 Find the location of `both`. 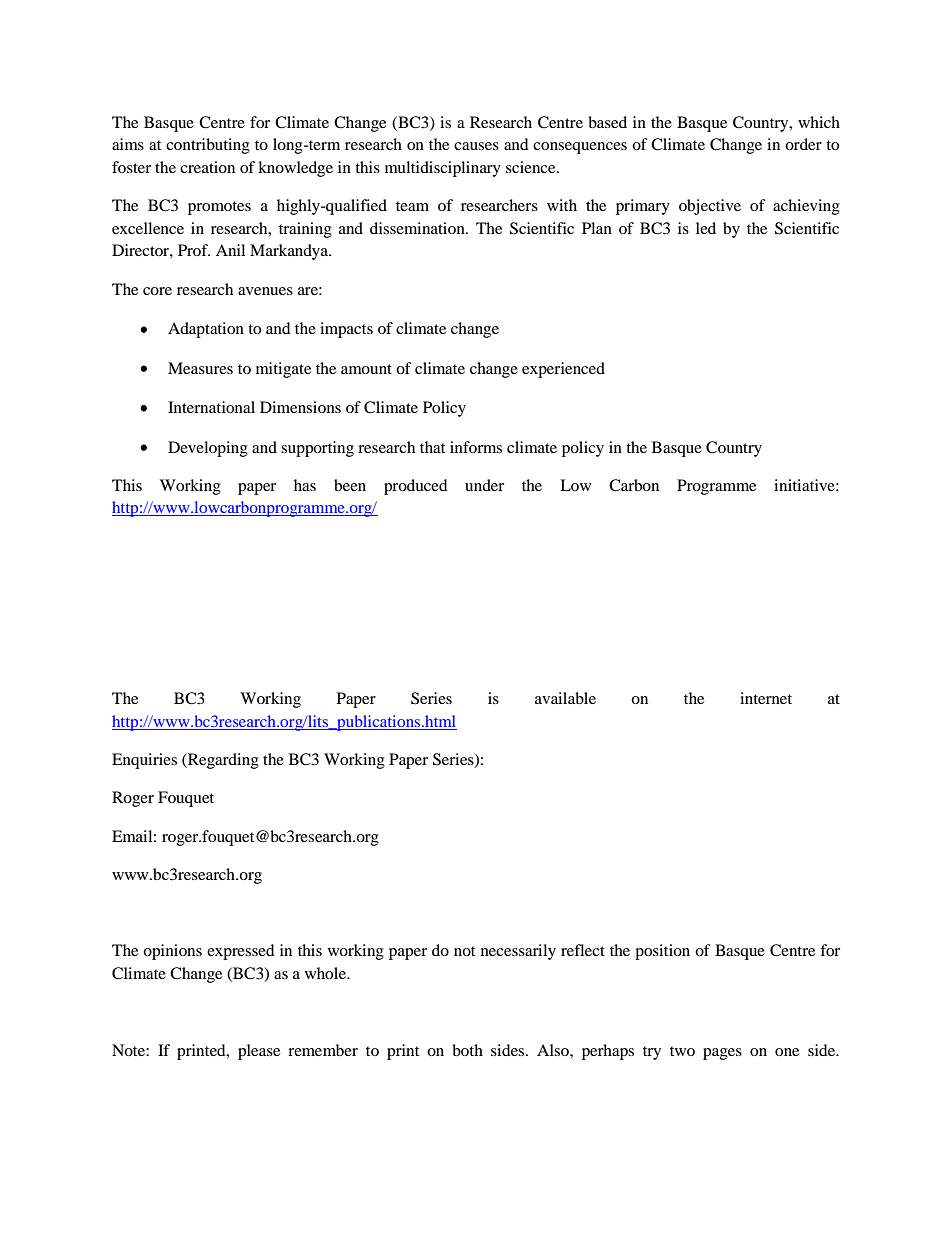

both is located at coordinates (467, 1050).
